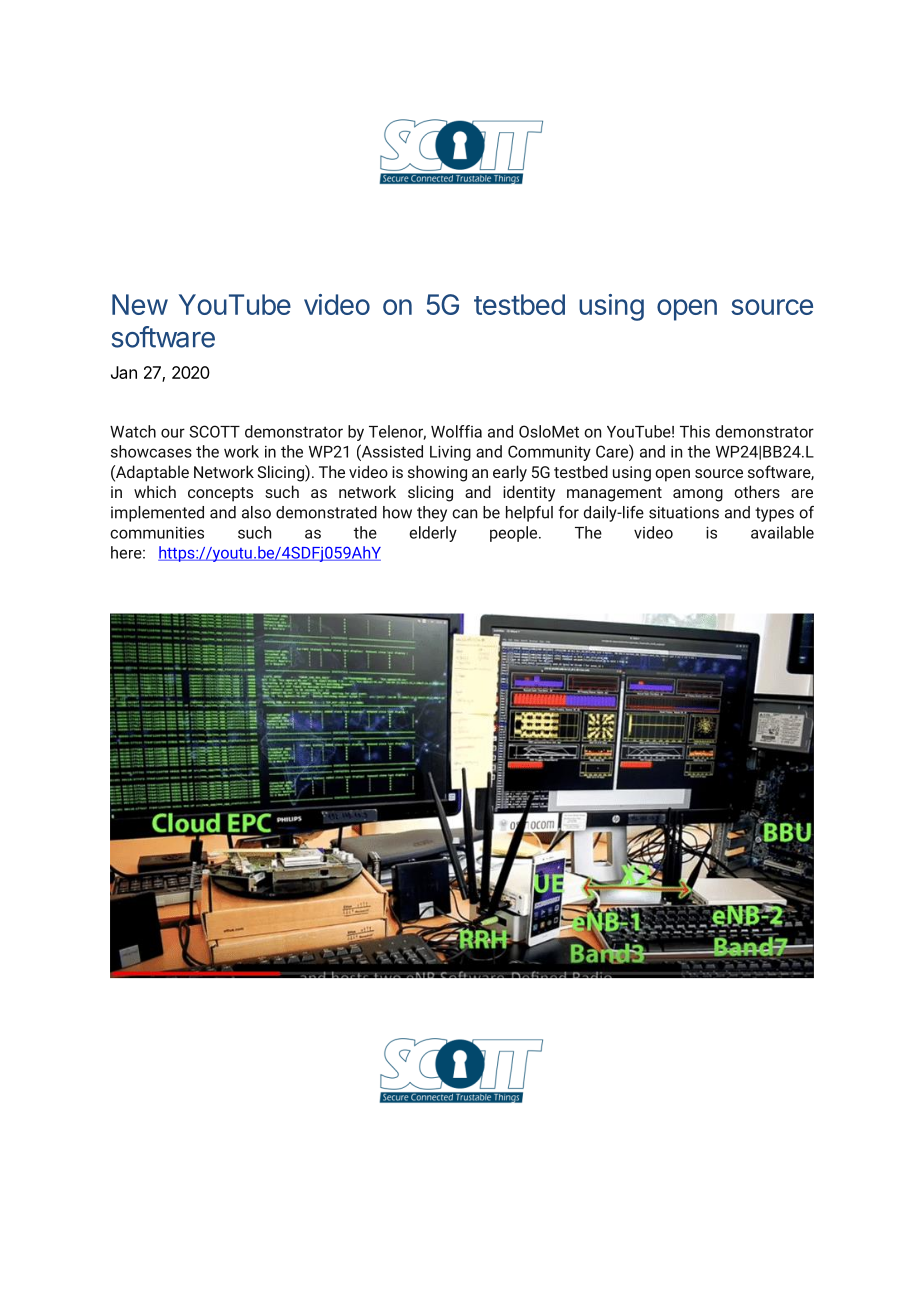  What do you see at coordinates (433, 534) in the document?
I see `elderly` at bounding box center [433, 534].
